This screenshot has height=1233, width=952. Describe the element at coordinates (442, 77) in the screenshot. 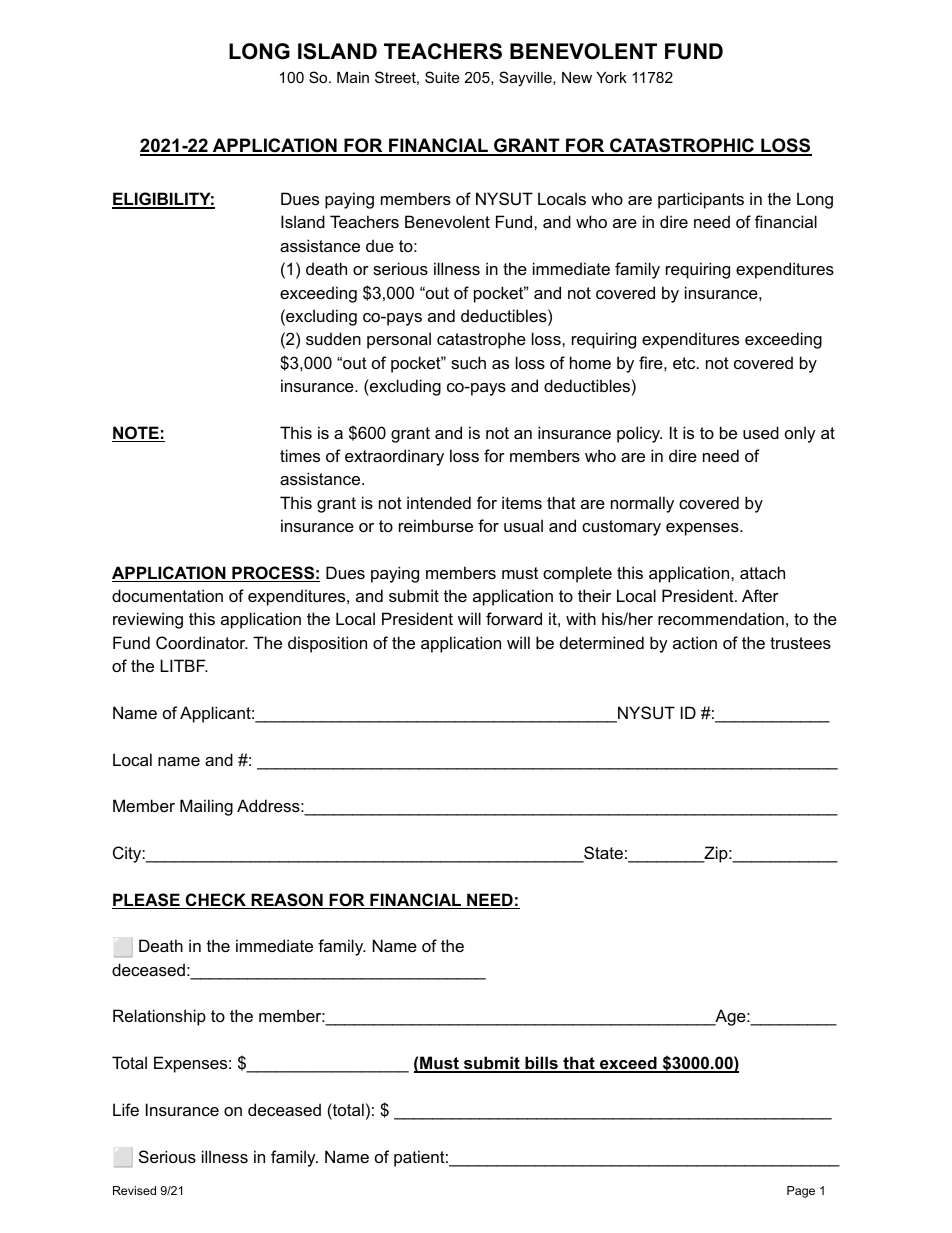

I see `Suite` at that location.
